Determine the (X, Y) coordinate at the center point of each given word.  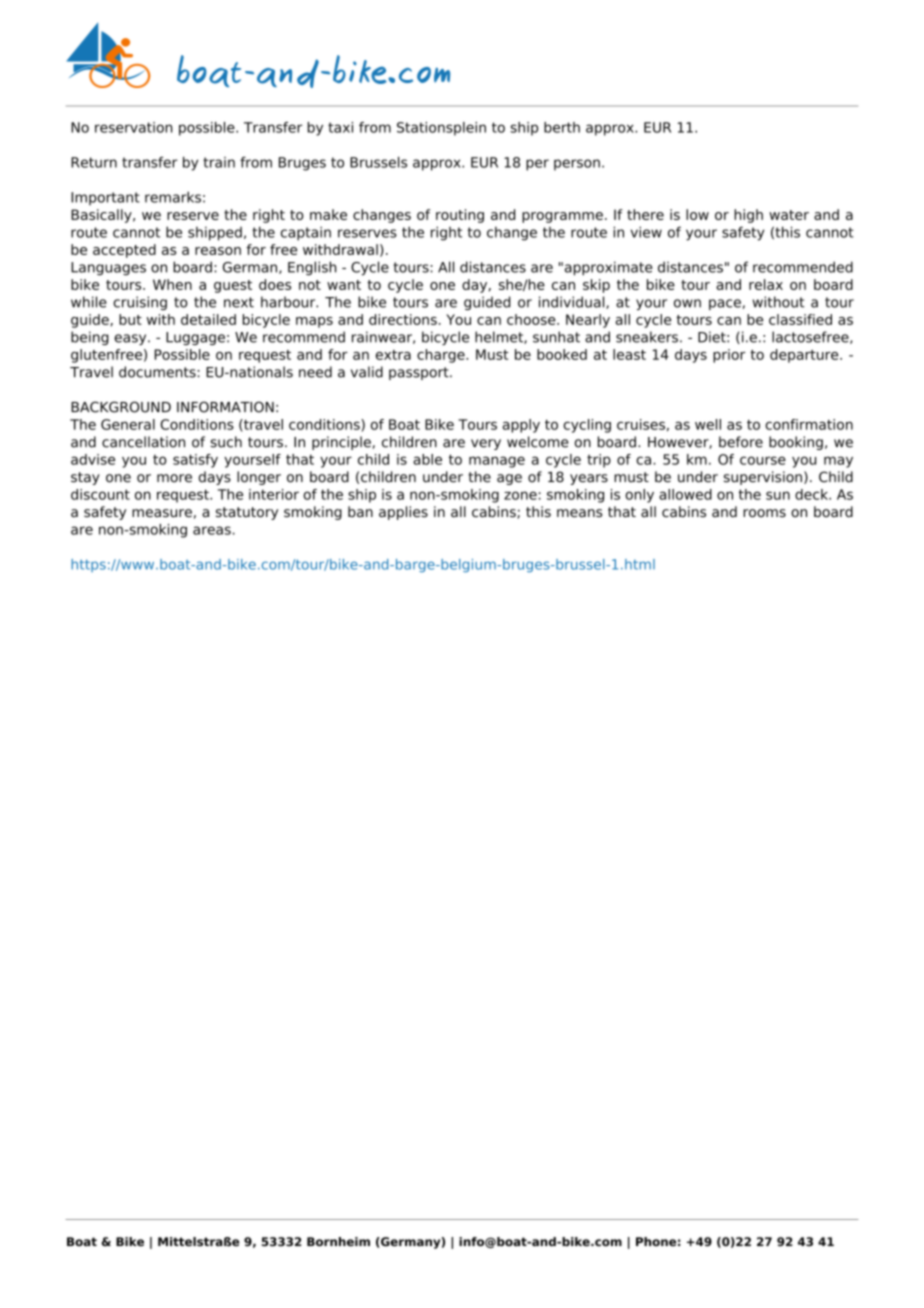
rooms (764, 513)
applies (403, 513)
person (577, 165)
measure (162, 513)
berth (562, 127)
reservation (133, 127)
